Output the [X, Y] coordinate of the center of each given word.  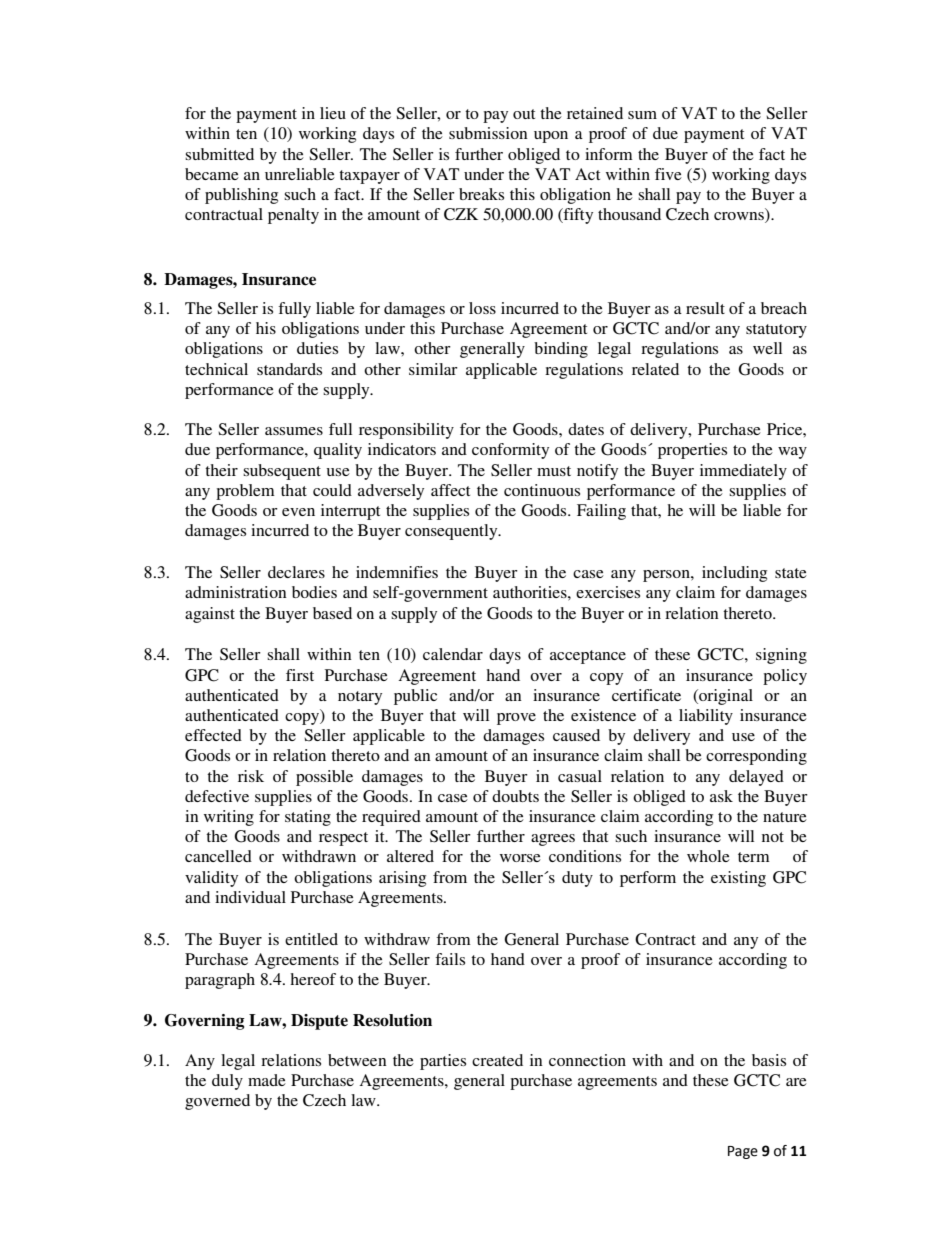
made [267, 1080]
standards [289, 369]
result [705, 308]
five [668, 174]
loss [482, 308]
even [298, 512]
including [734, 574]
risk [251, 776]
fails [450, 959]
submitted [219, 154]
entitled [311, 939]
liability [706, 717]
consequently [452, 532]
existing [738, 879]
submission [488, 133]
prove [516, 719]
